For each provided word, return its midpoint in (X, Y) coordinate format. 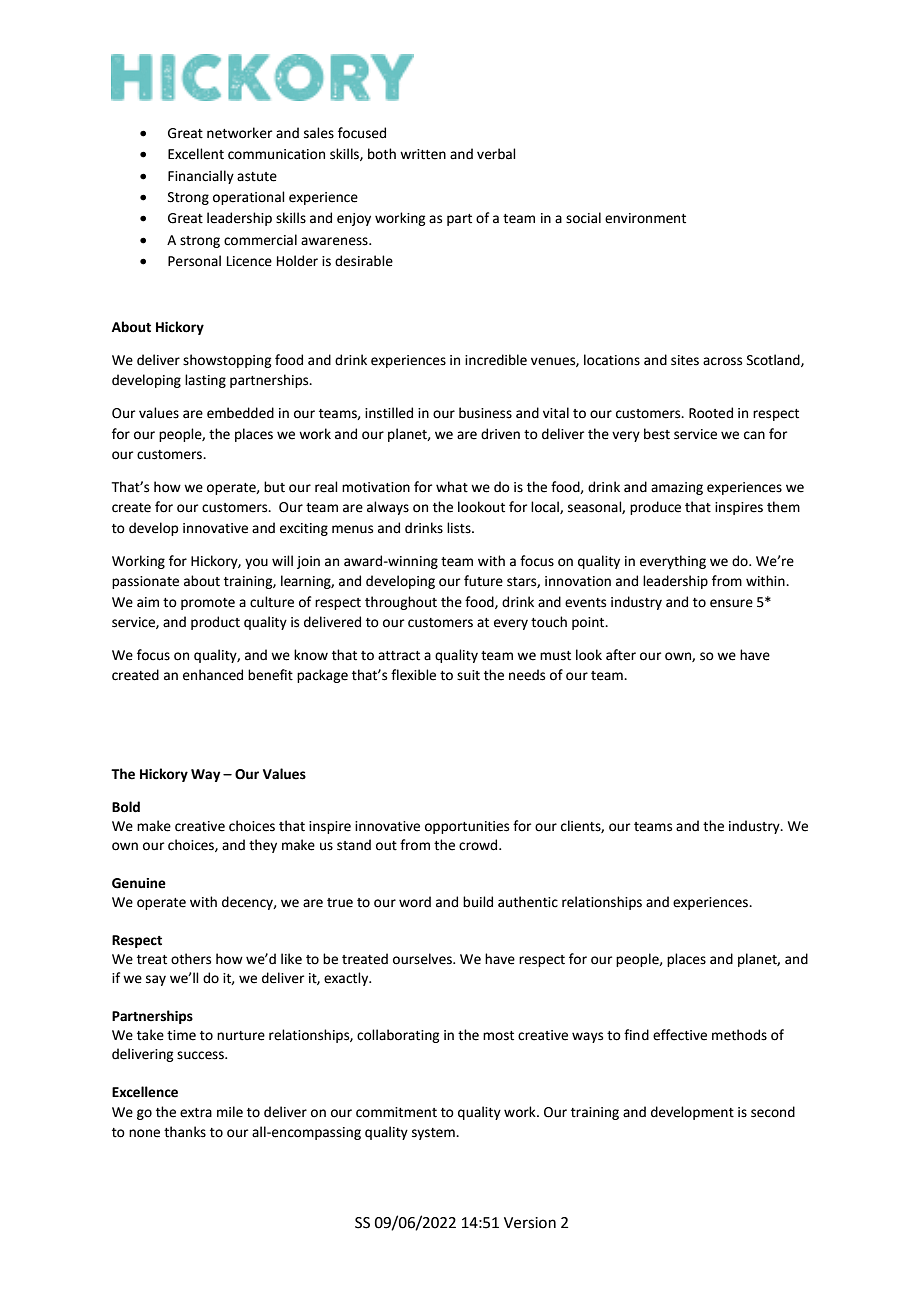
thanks (185, 1132)
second (773, 1112)
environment (645, 218)
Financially (201, 177)
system (434, 1134)
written (423, 154)
